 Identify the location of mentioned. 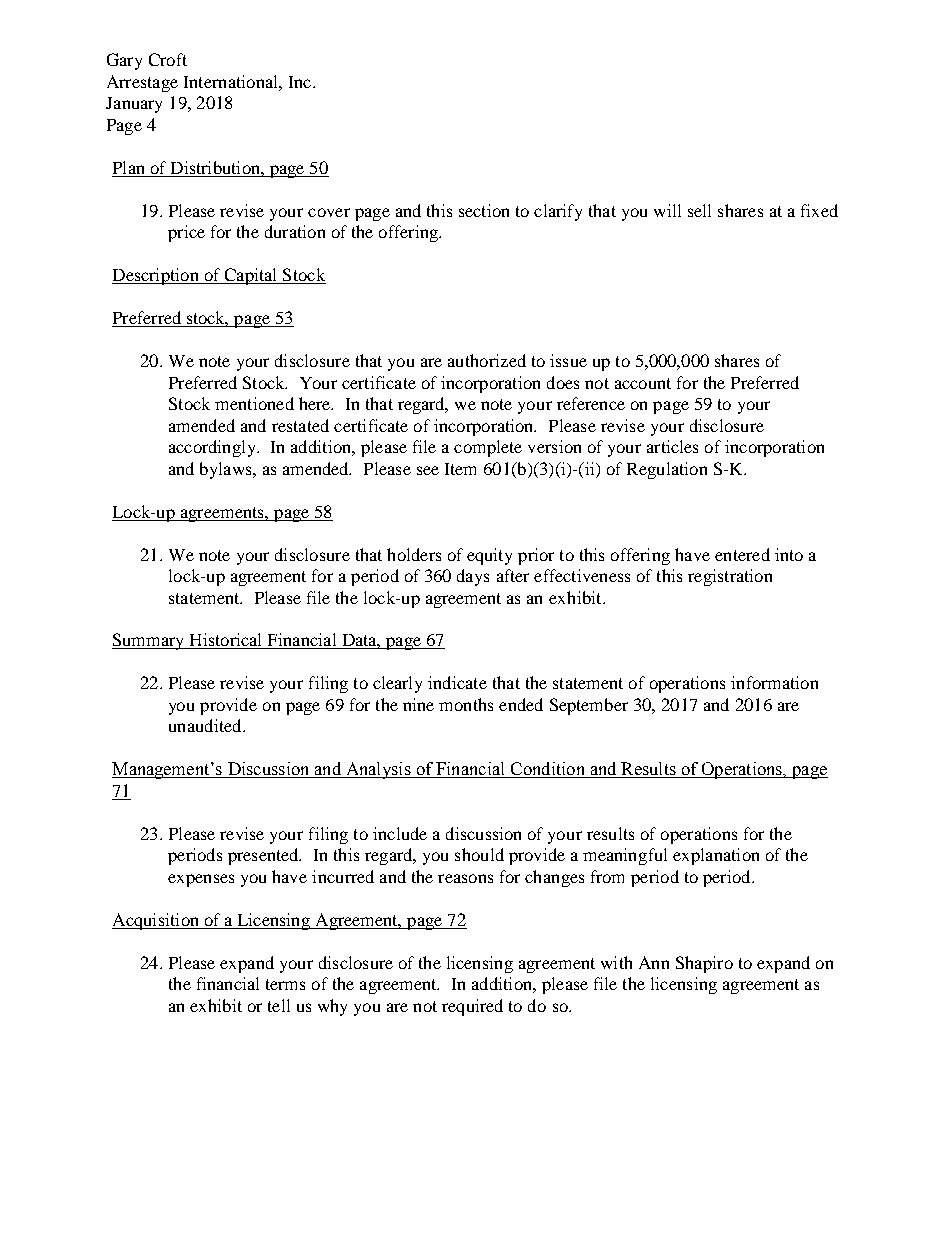
(254, 403).
